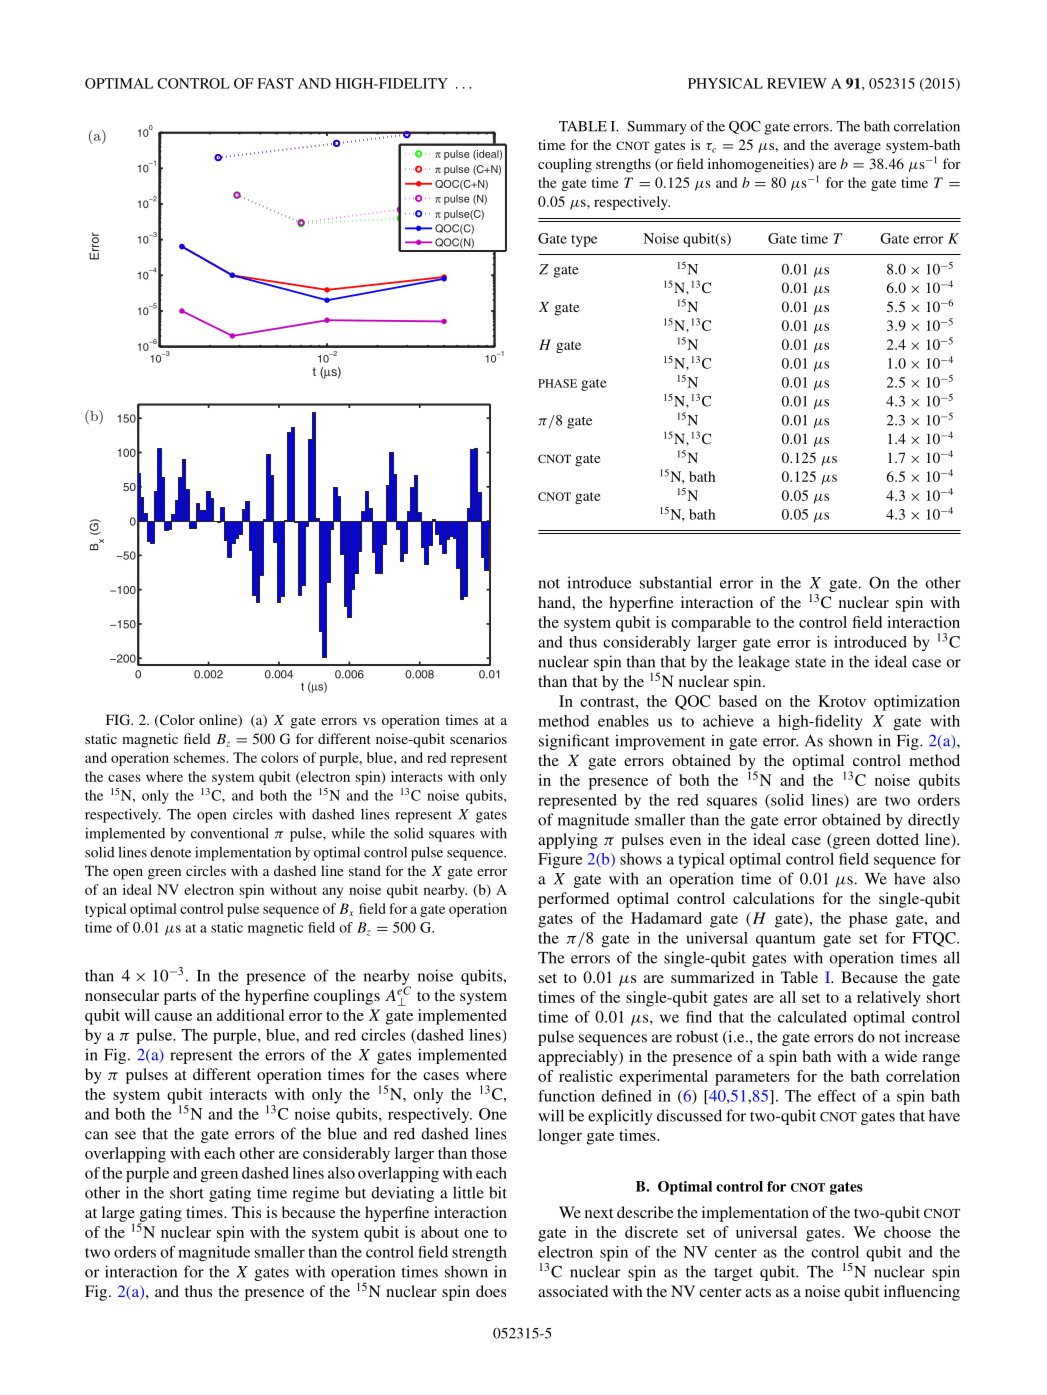  What do you see at coordinates (810, 662) in the screenshot?
I see `state` at bounding box center [810, 662].
